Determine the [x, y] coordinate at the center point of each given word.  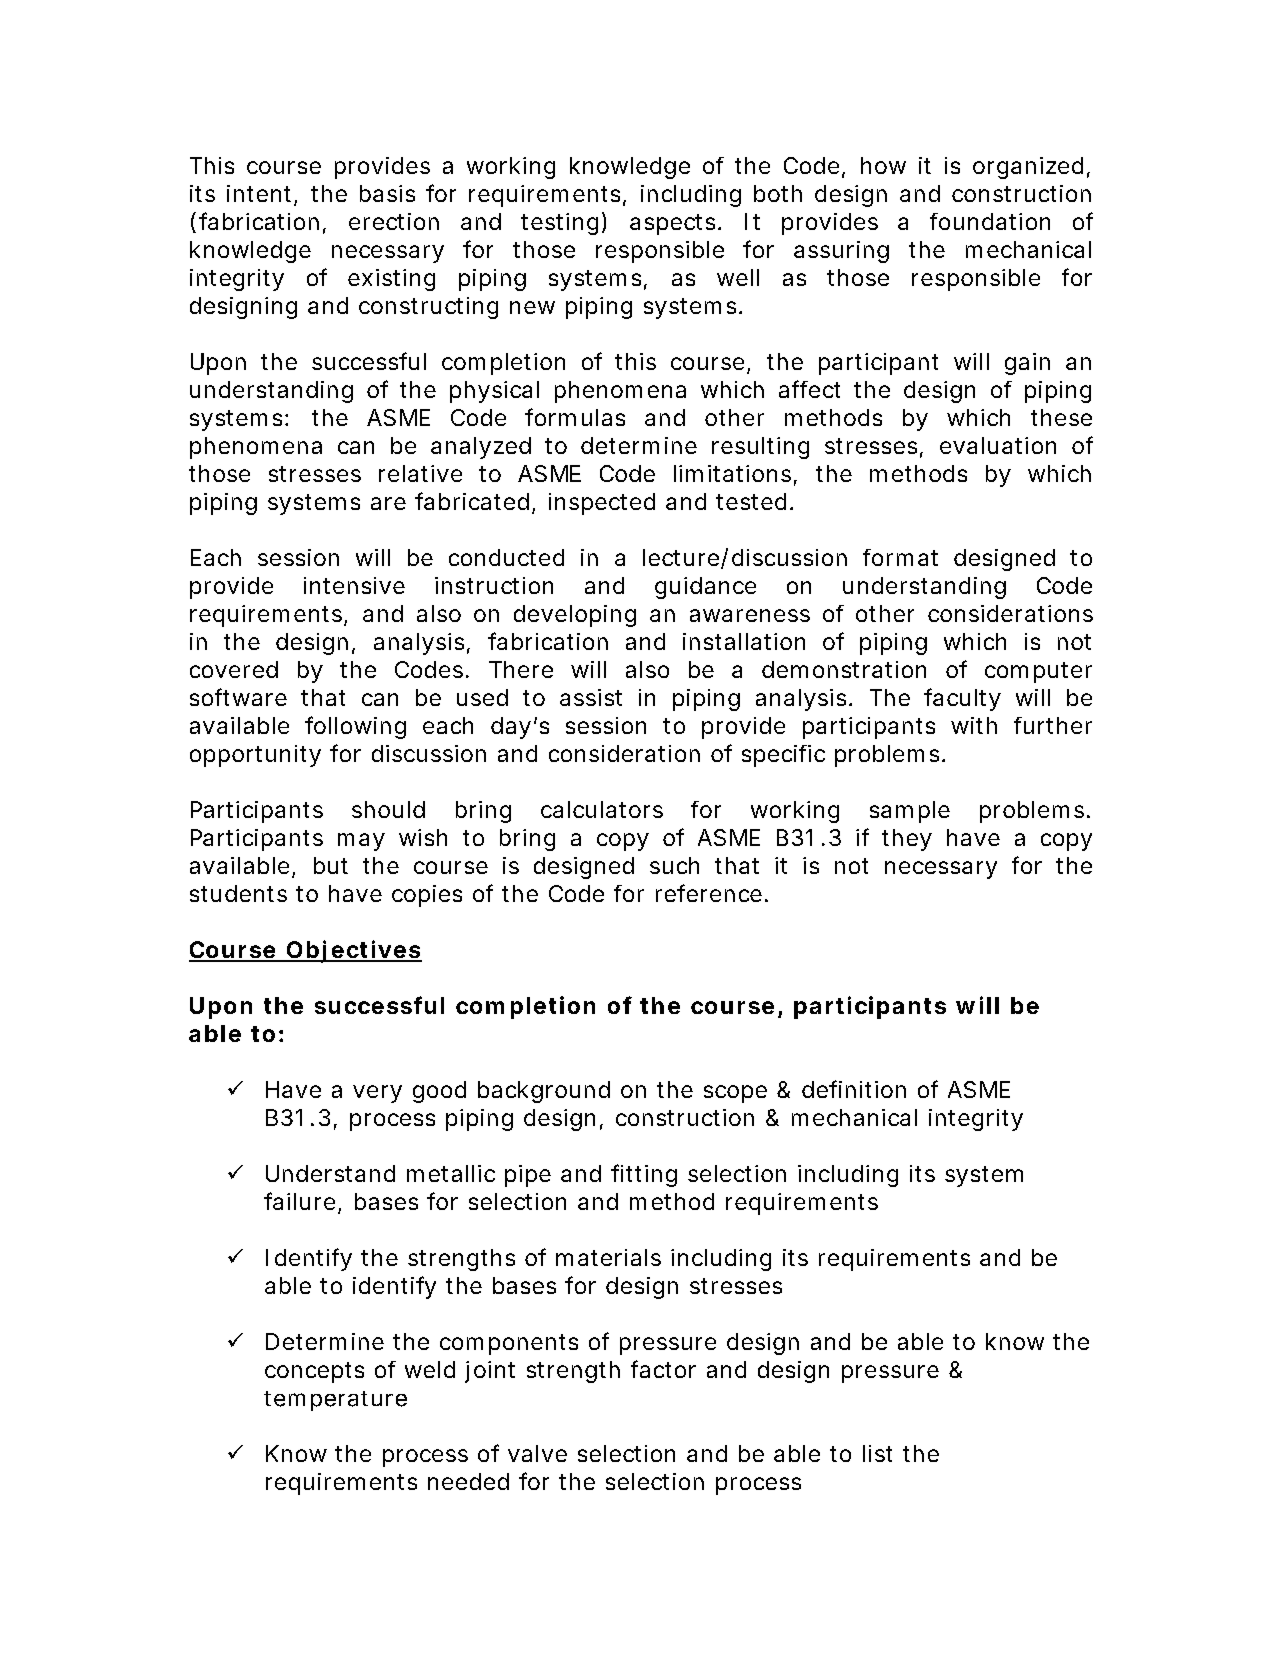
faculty [962, 699]
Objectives [352, 951]
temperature [335, 1401]
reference [709, 893]
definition [854, 1089]
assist [591, 697]
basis [387, 193]
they [907, 840]
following [355, 727]
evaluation [998, 445]
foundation [990, 221]
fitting [644, 1175]
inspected [602, 504]
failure [299, 1201]
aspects [672, 224]
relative [420, 473]
